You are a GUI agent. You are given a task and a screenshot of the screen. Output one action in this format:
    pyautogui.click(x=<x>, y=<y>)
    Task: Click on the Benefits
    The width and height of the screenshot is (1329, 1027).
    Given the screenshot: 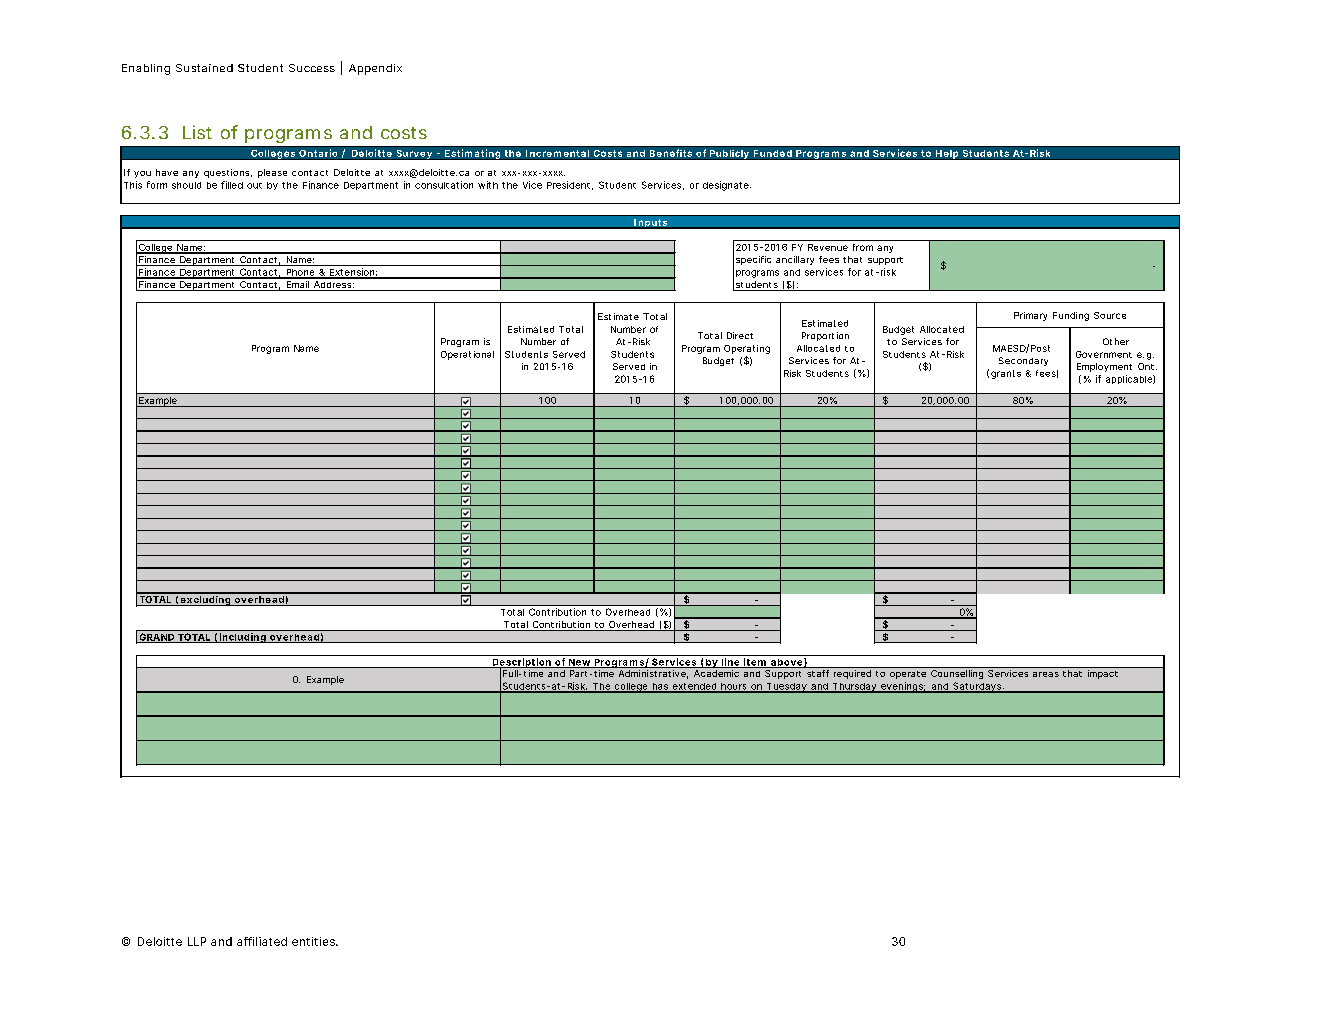 What is the action you would take?
    pyautogui.click(x=671, y=153)
